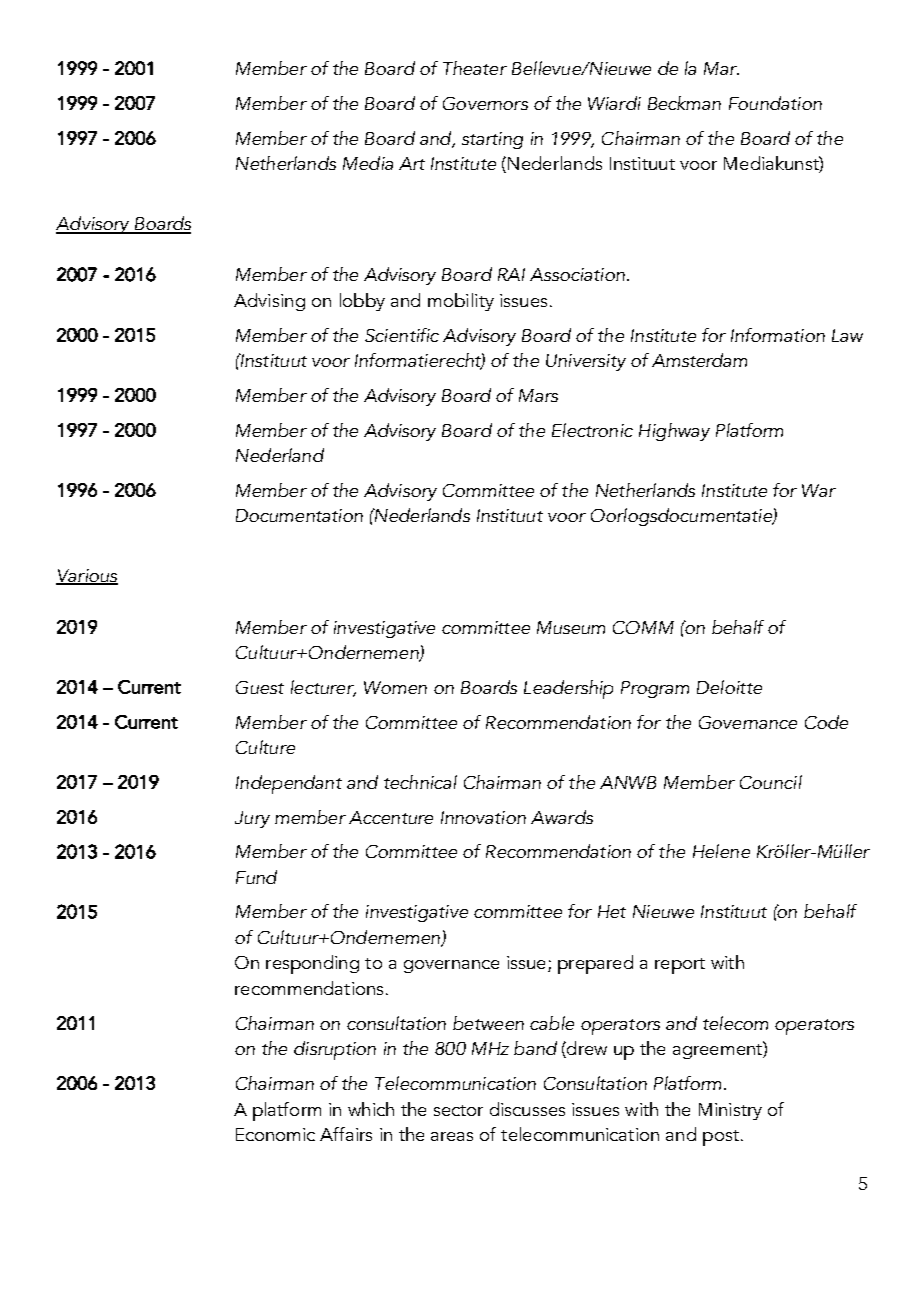 The height and width of the screenshot is (1308, 924). Describe the element at coordinates (775, 103) in the screenshot. I see `Foundation` at that location.
